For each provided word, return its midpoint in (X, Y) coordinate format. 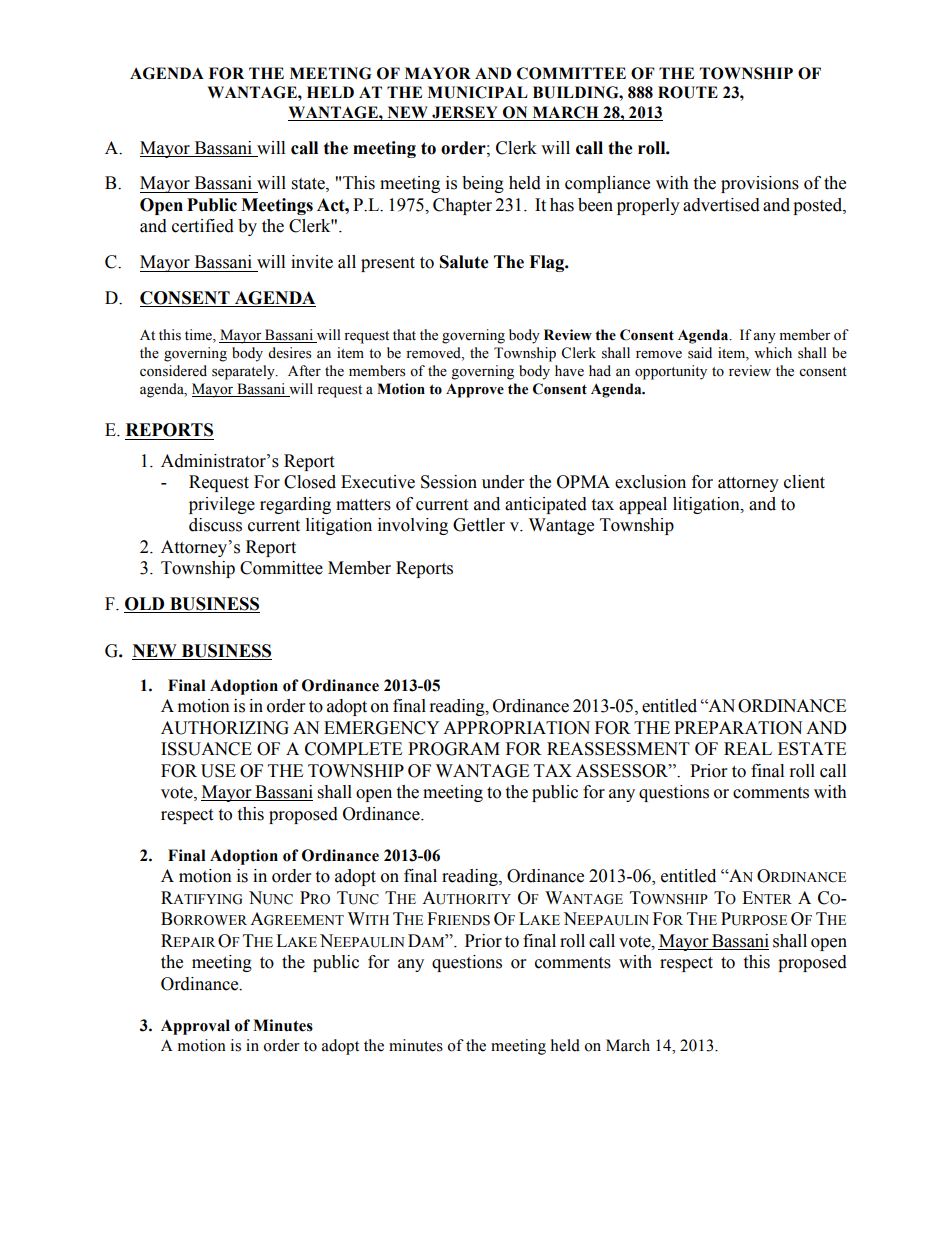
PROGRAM (454, 749)
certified (203, 226)
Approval (195, 1027)
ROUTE (688, 92)
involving (413, 526)
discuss (215, 525)
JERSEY (465, 113)
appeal (643, 505)
